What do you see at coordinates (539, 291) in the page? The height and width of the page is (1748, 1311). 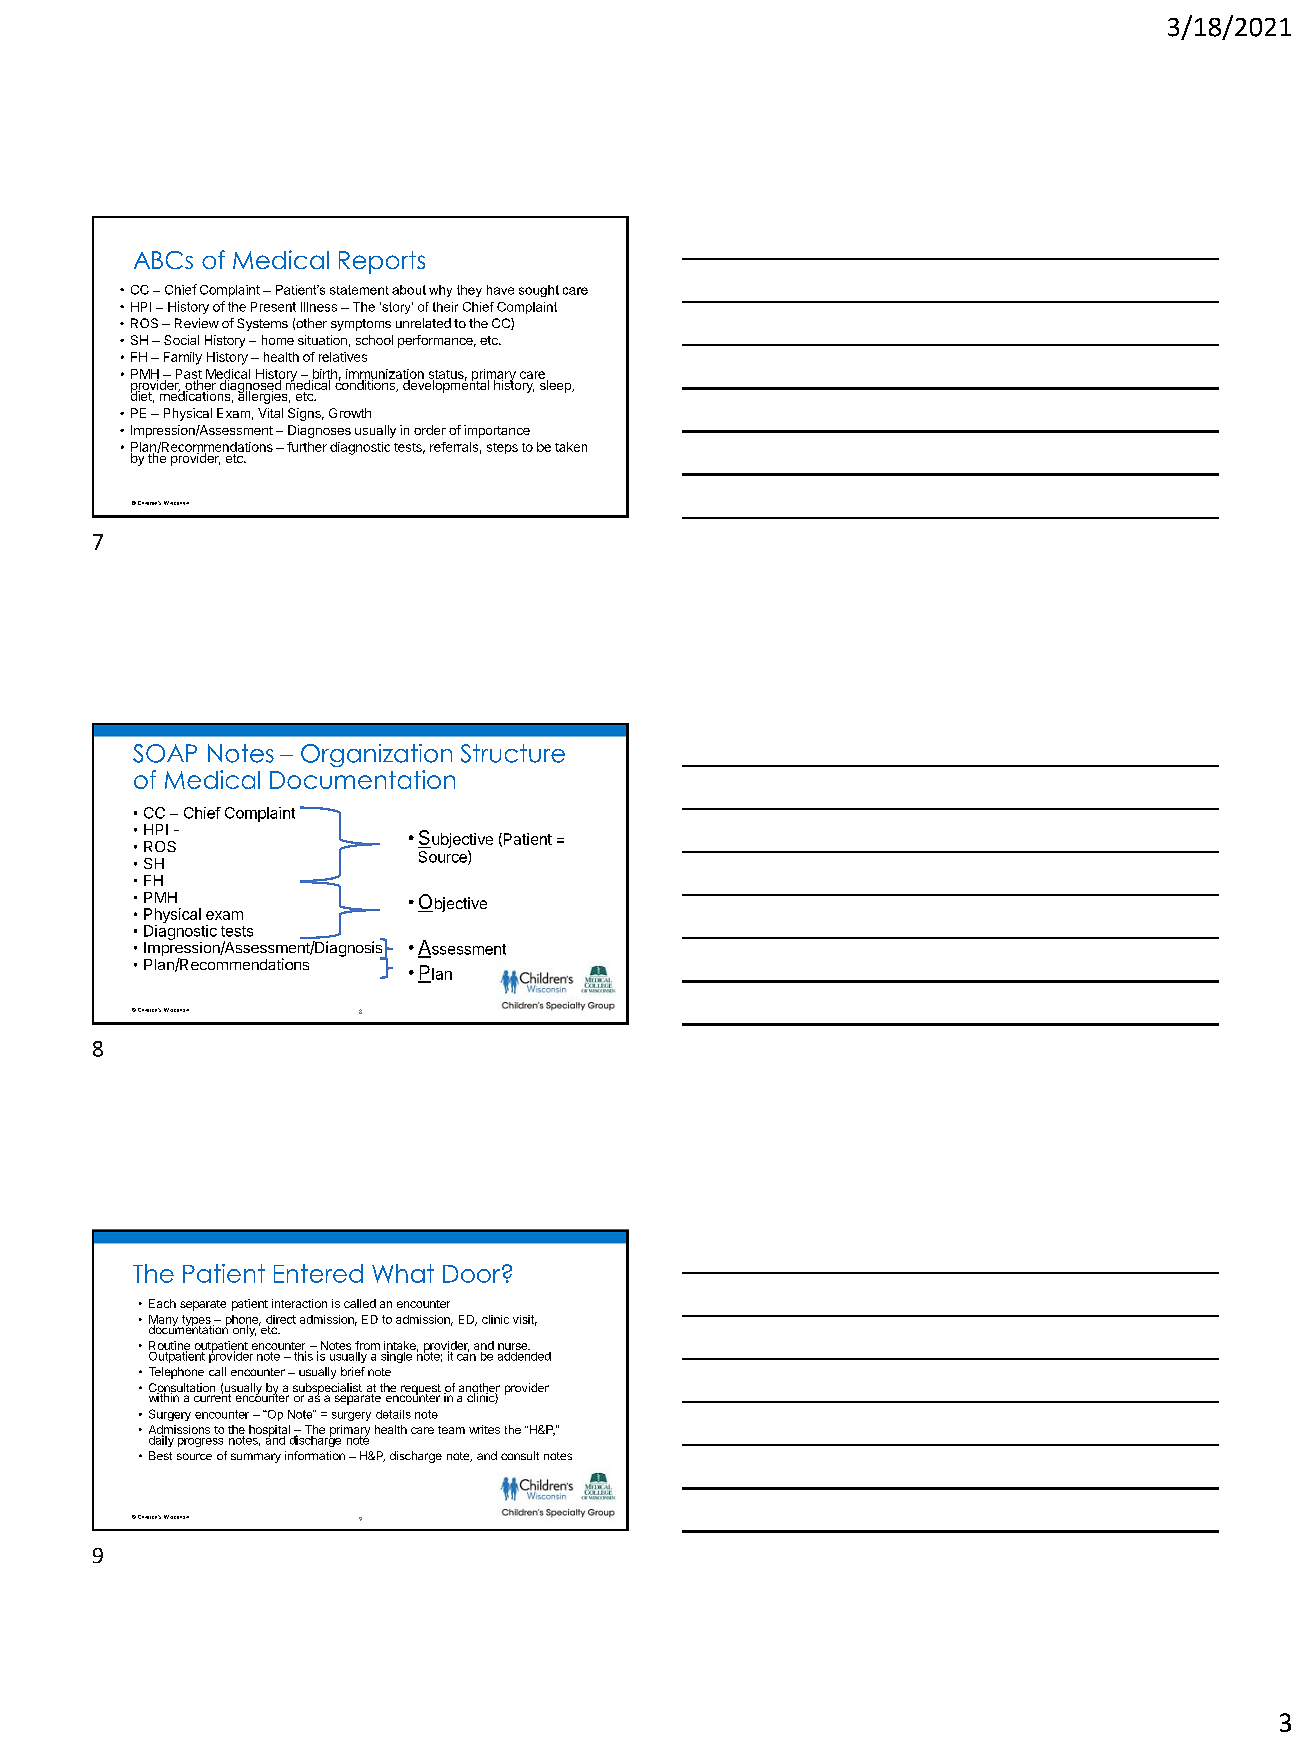 I see `sought` at bounding box center [539, 291].
